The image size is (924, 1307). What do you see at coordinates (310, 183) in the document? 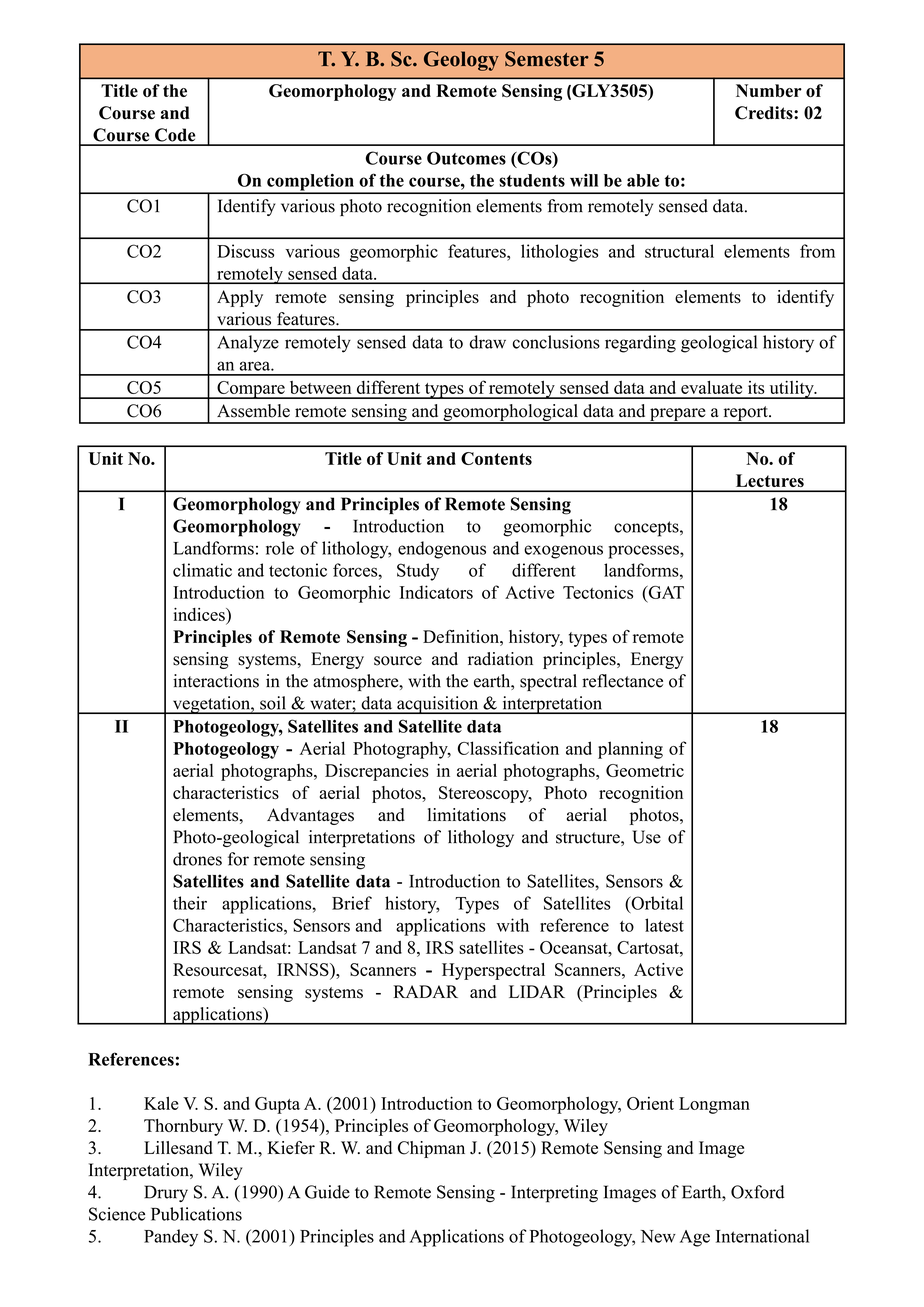
I see `completion` at bounding box center [310, 183].
